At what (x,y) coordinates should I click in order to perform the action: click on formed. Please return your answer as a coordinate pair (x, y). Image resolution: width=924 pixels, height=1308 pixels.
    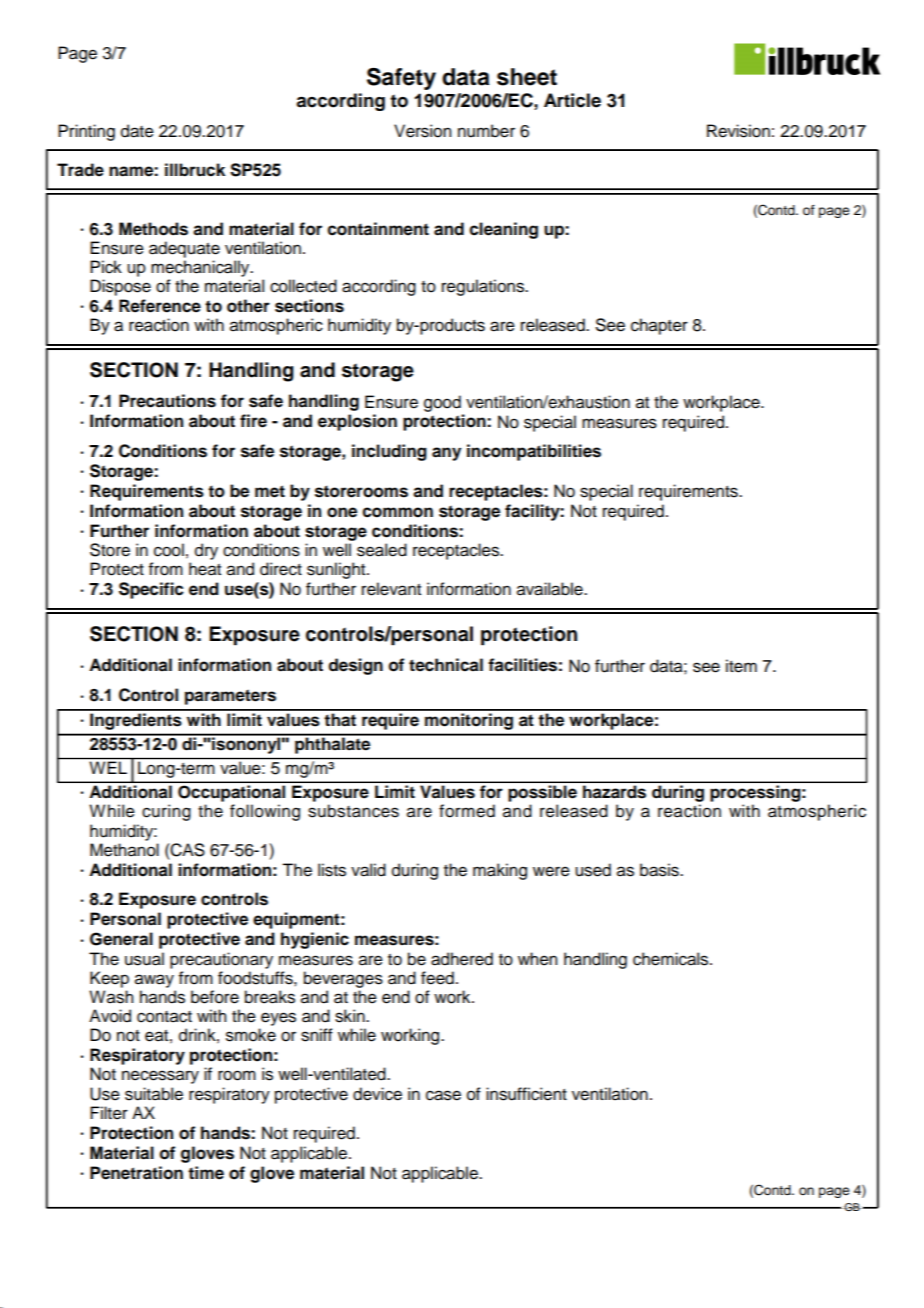
    Looking at the image, I should click on (467, 811).
